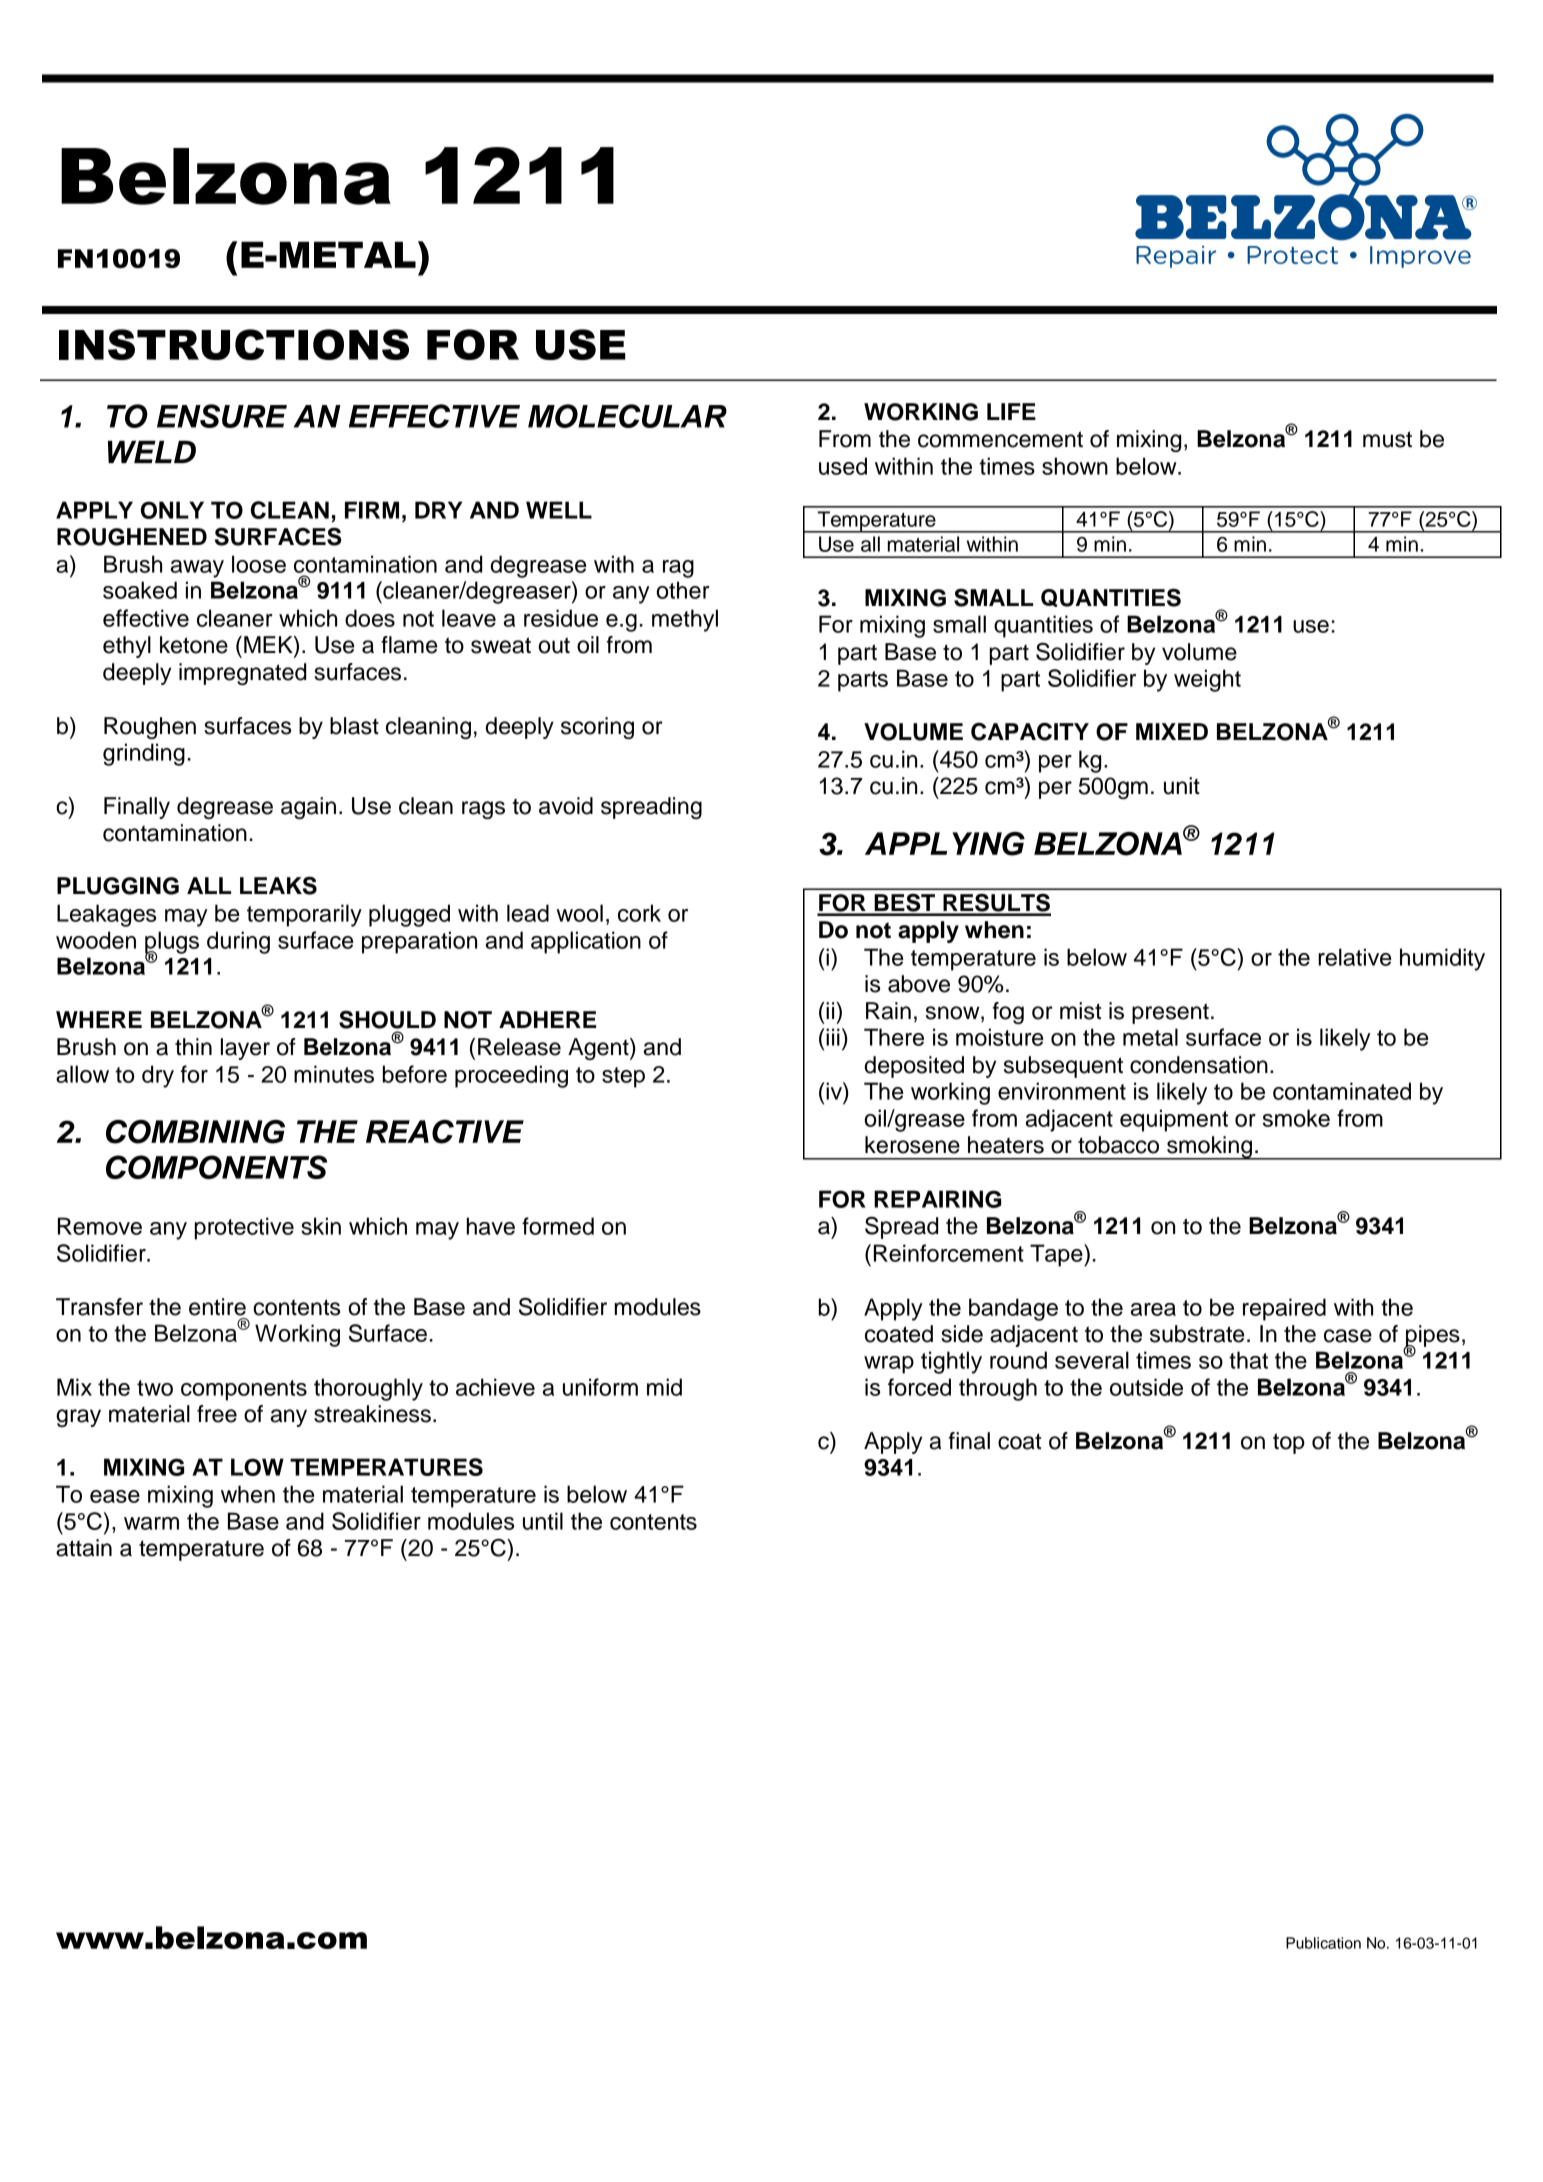 The width and height of the screenshot is (1543, 2182). Describe the element at coordinates (1323, 1943) in the screenshot. I see `Publication` at that location.
